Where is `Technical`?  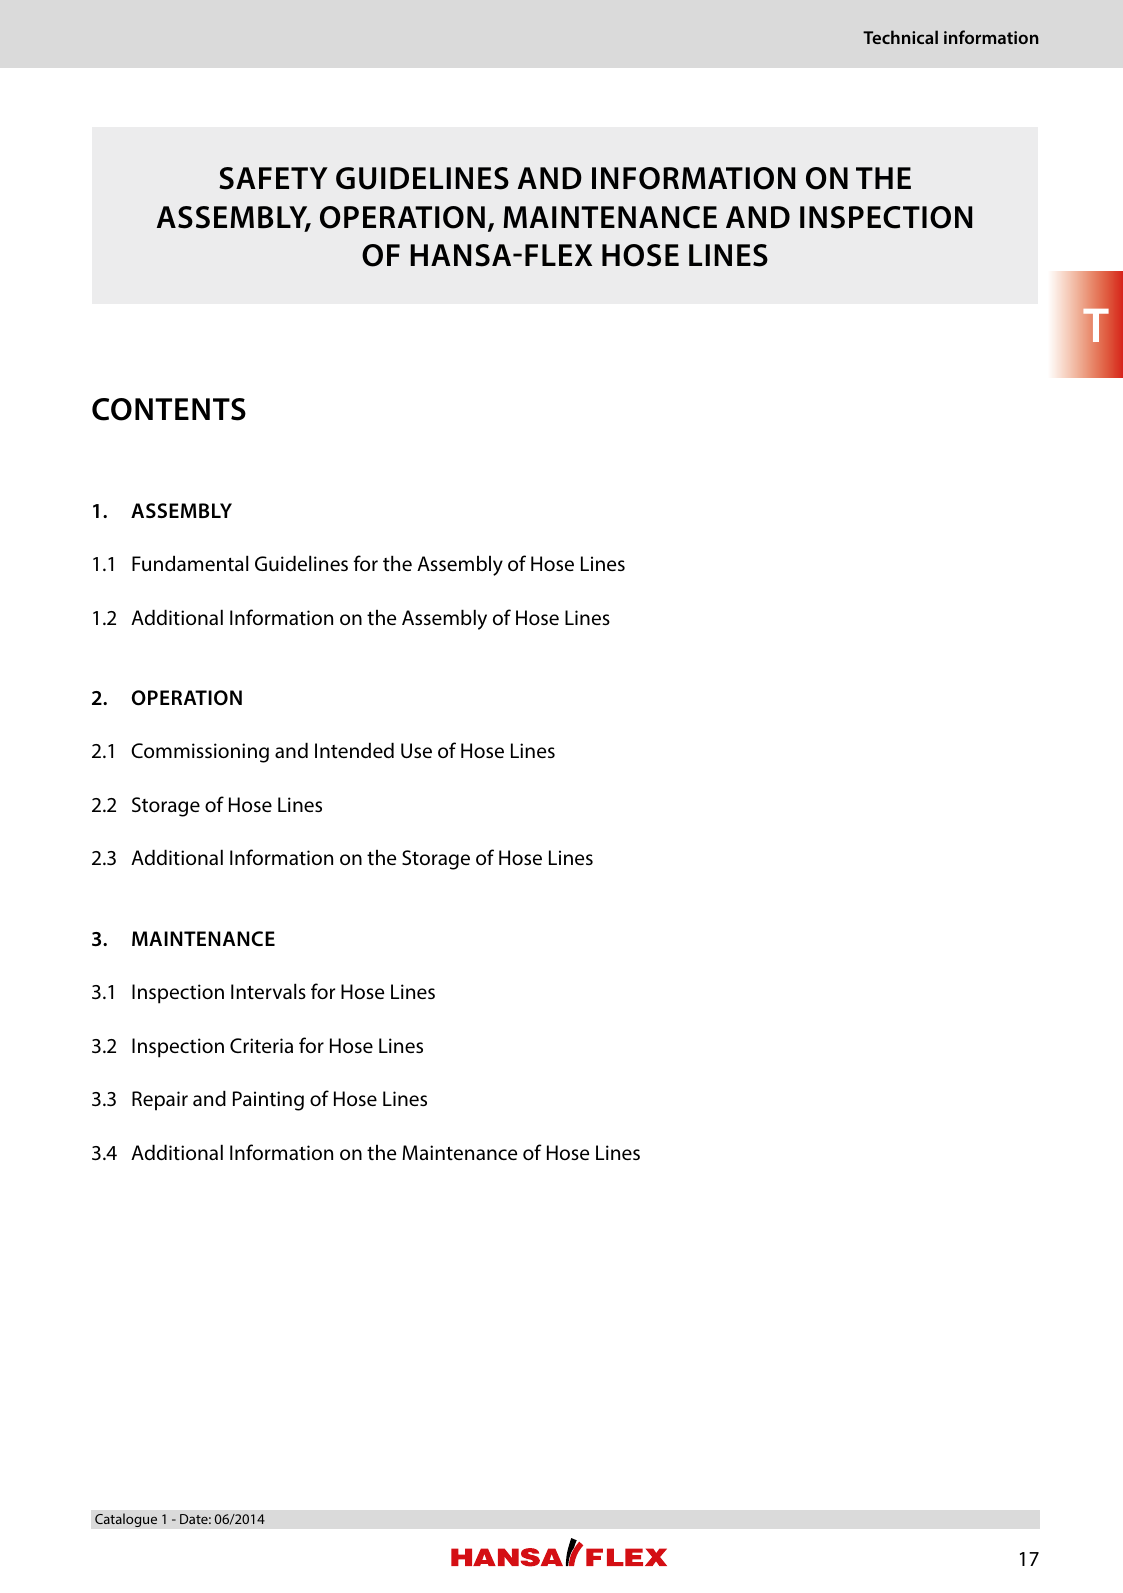
Technical is located at coordinates (900, 37).
